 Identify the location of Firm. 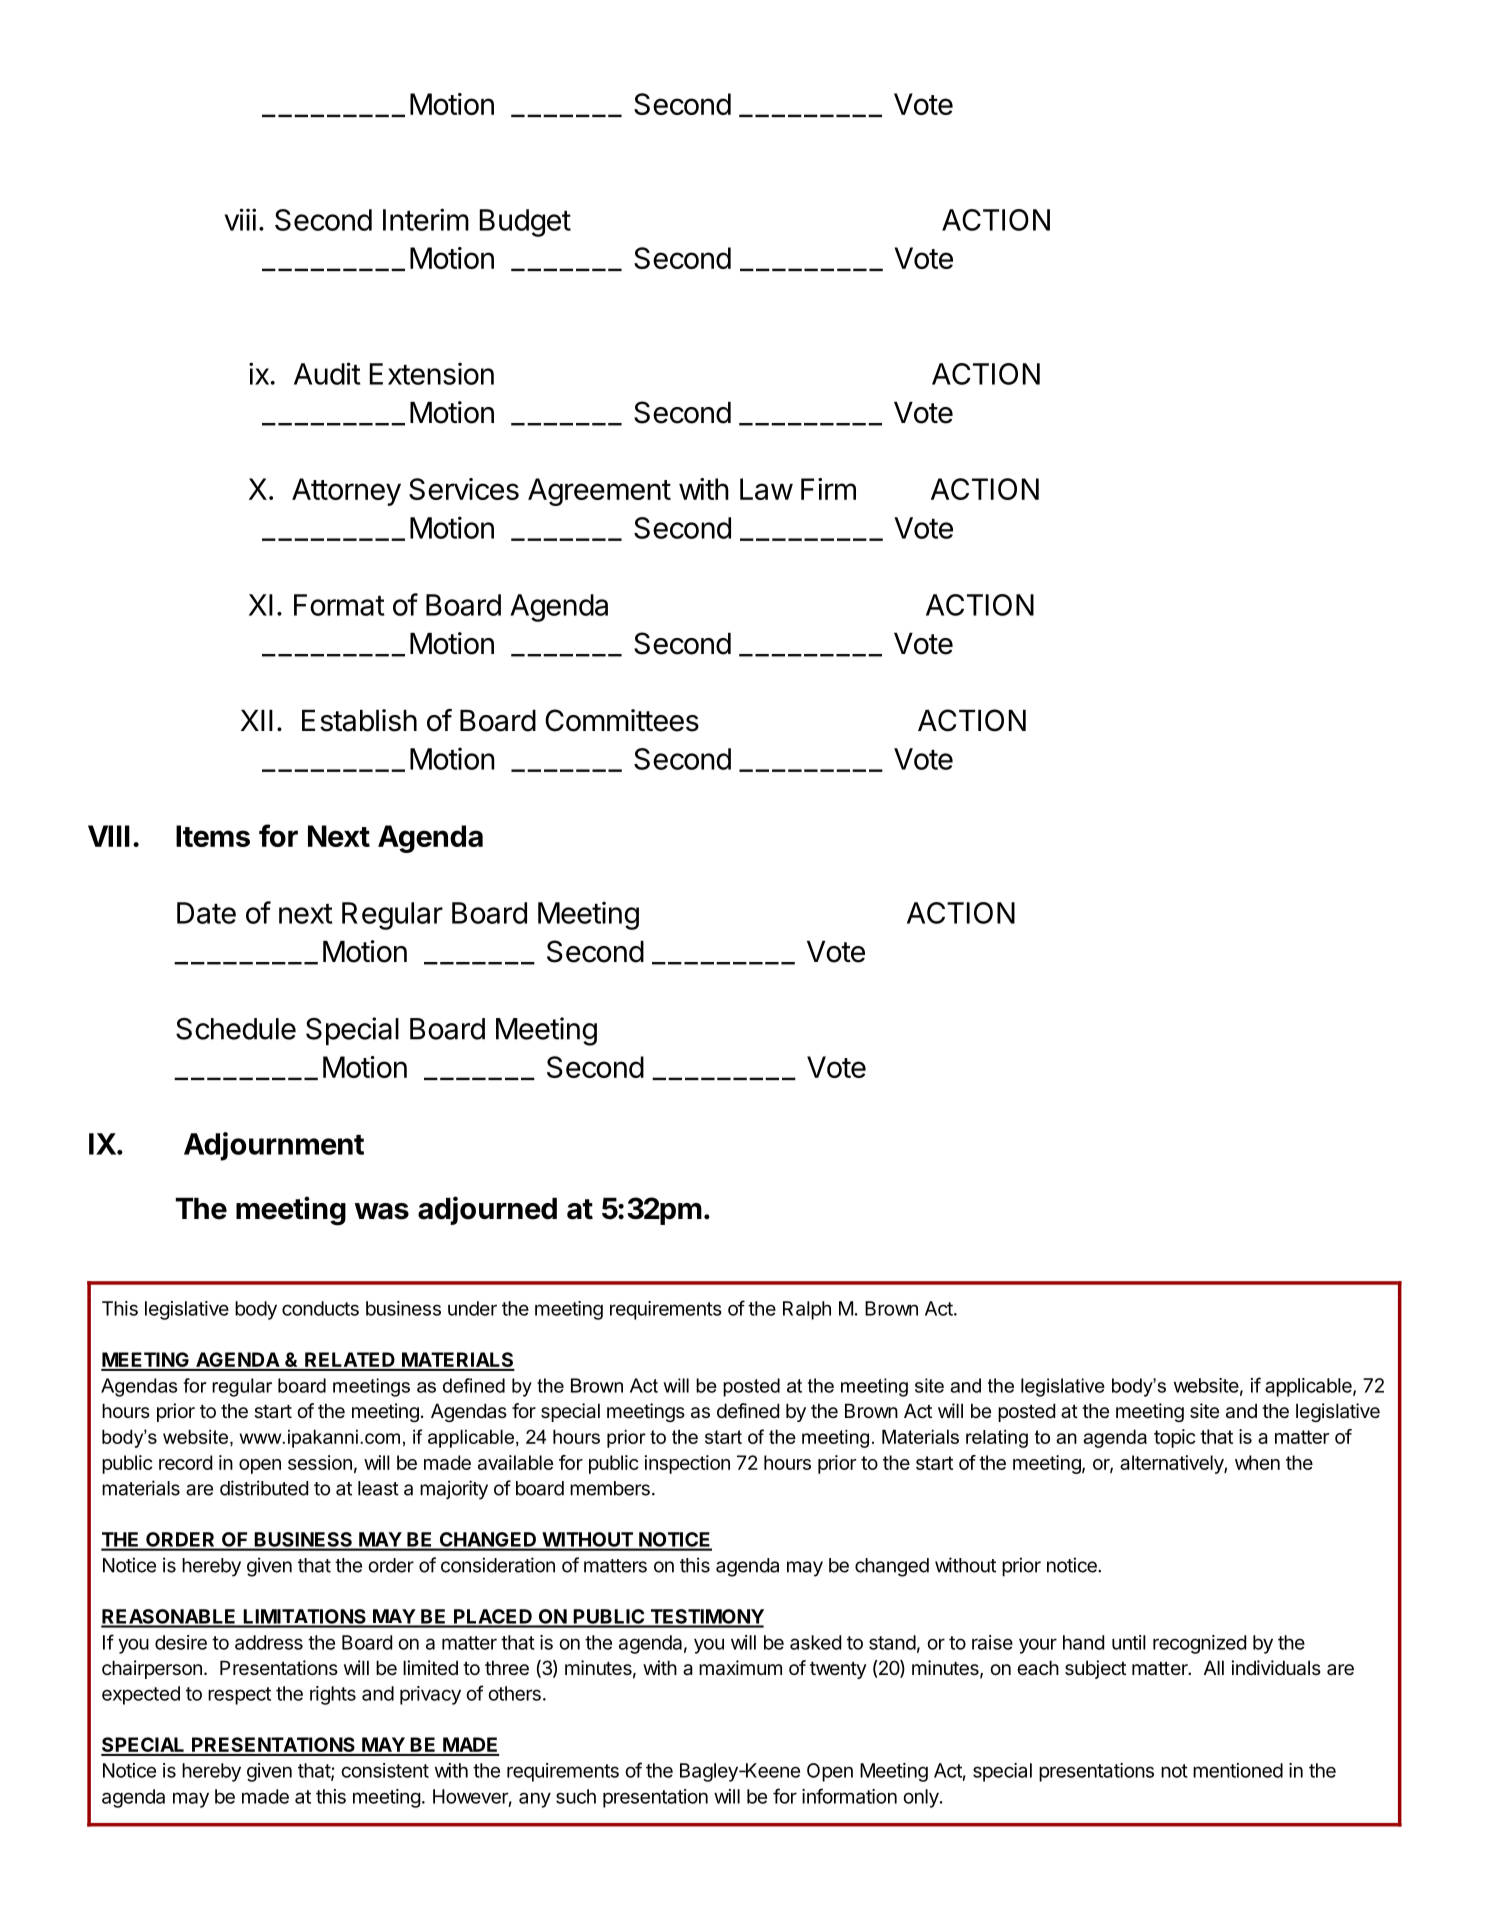
(828, 489).
